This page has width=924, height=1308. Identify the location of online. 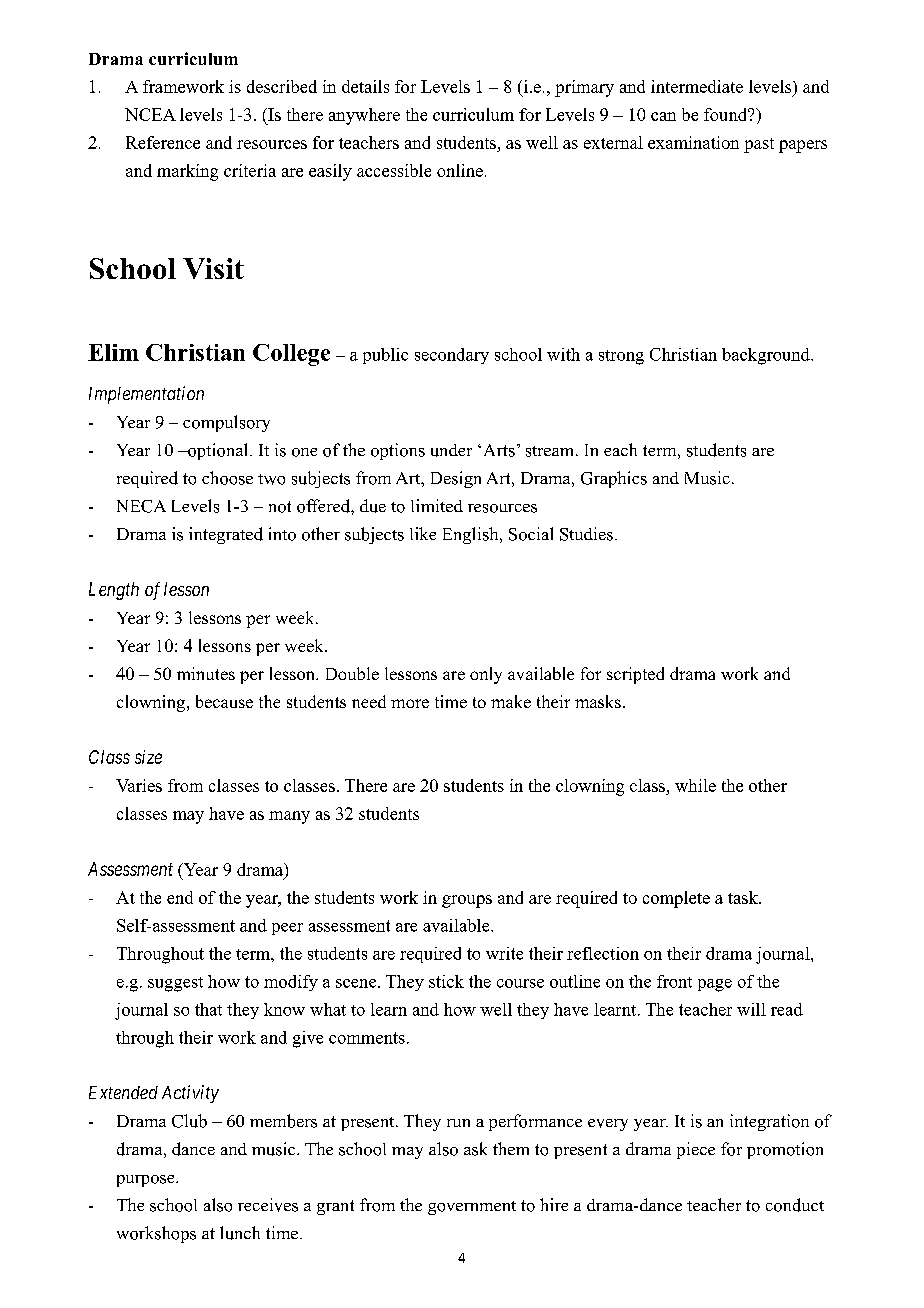
(460, 170).
